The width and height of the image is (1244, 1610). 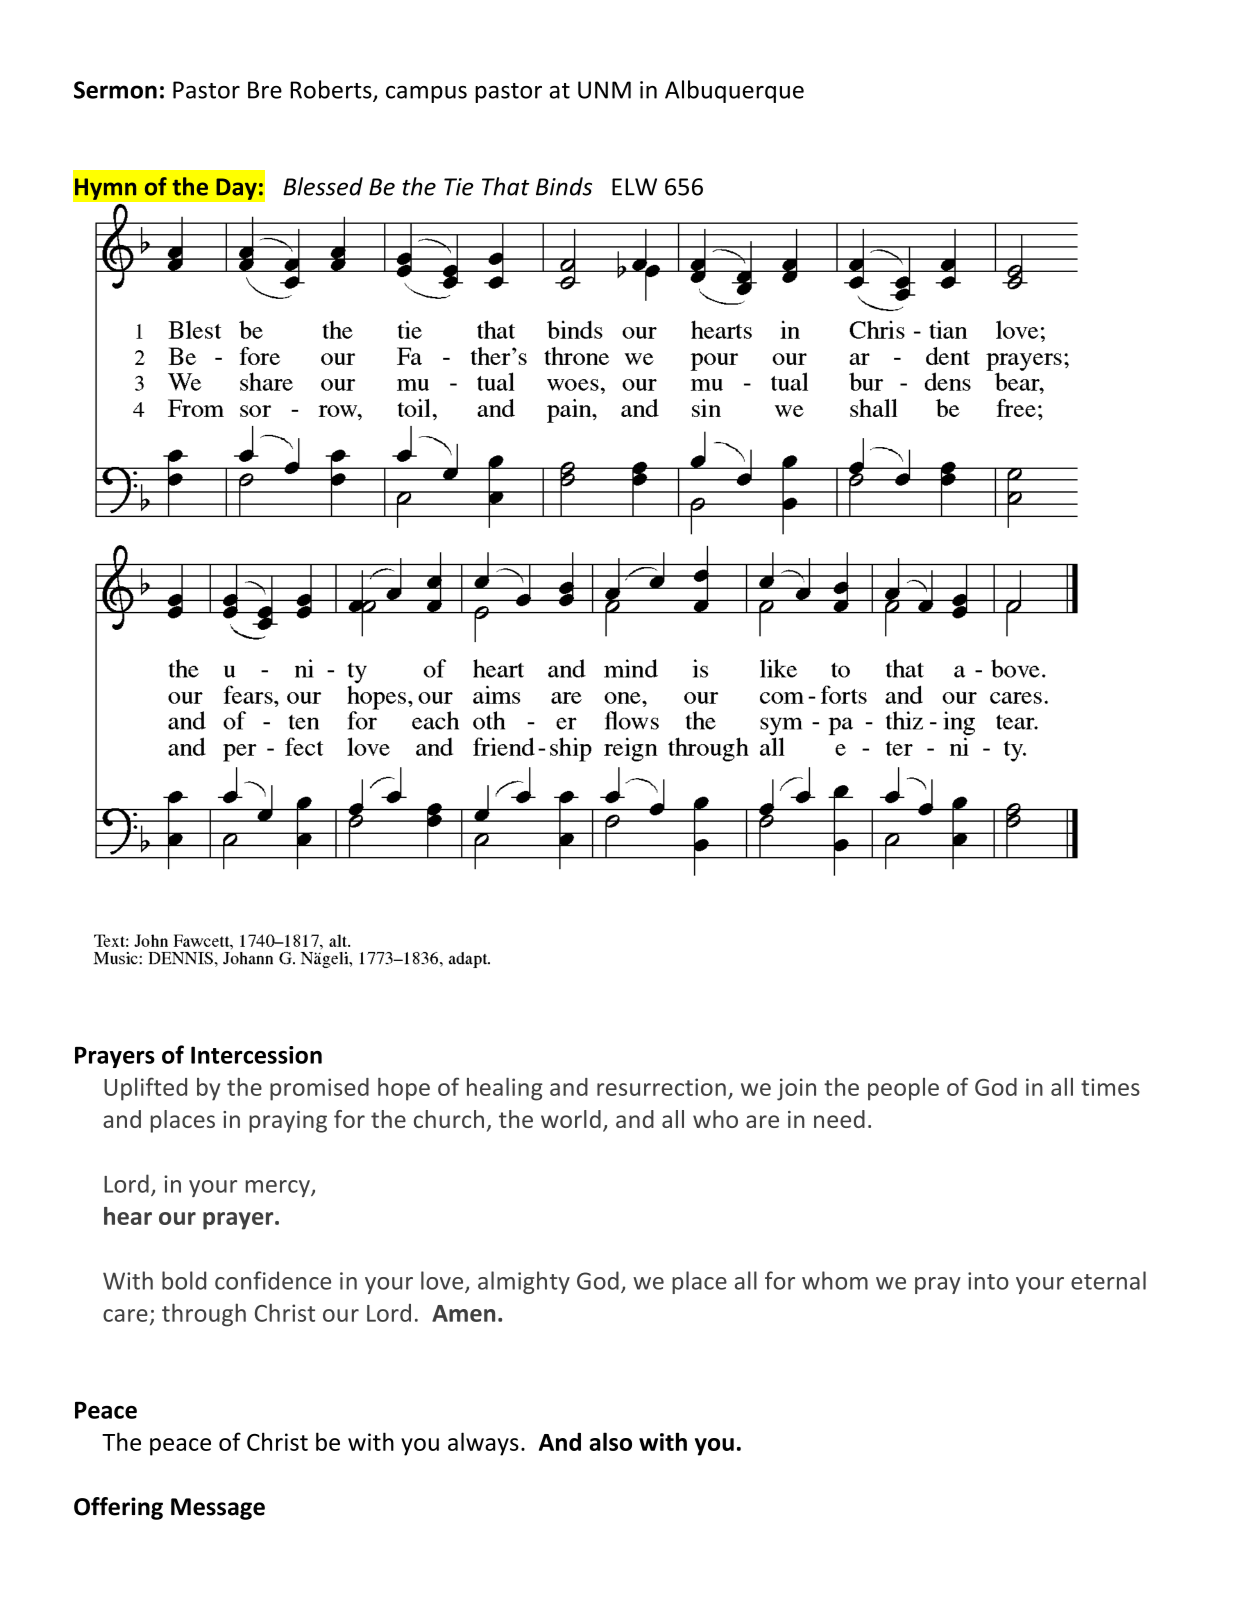 What do you see at coordinates (661, 1087) in the image?
I see `resurrection` at bounding box center [661, 1087].
